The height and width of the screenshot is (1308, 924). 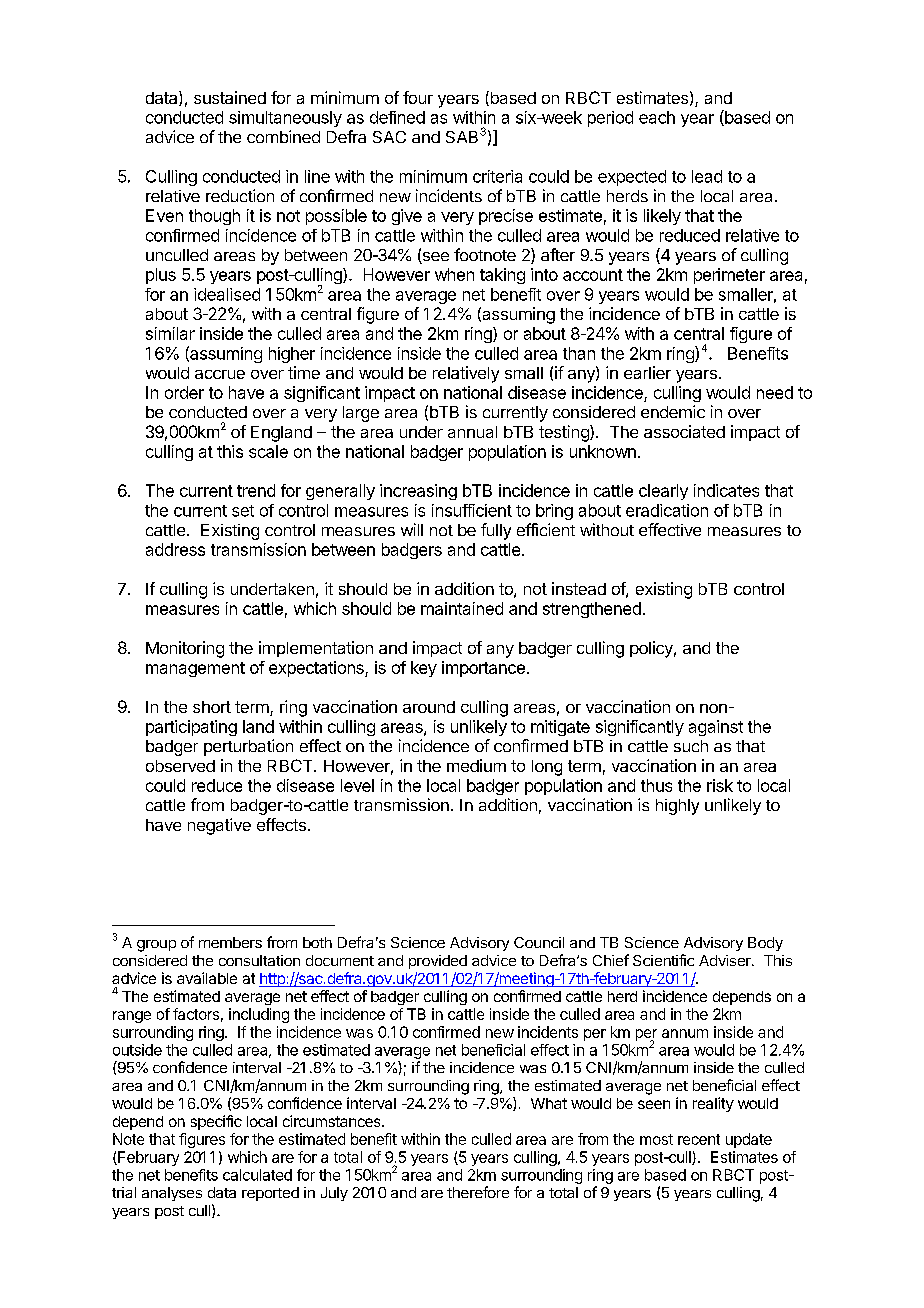 What do you see at coordinates (478, 1192) in the screenshot?
I see `therefore` at bounding box center [478, 1192].
